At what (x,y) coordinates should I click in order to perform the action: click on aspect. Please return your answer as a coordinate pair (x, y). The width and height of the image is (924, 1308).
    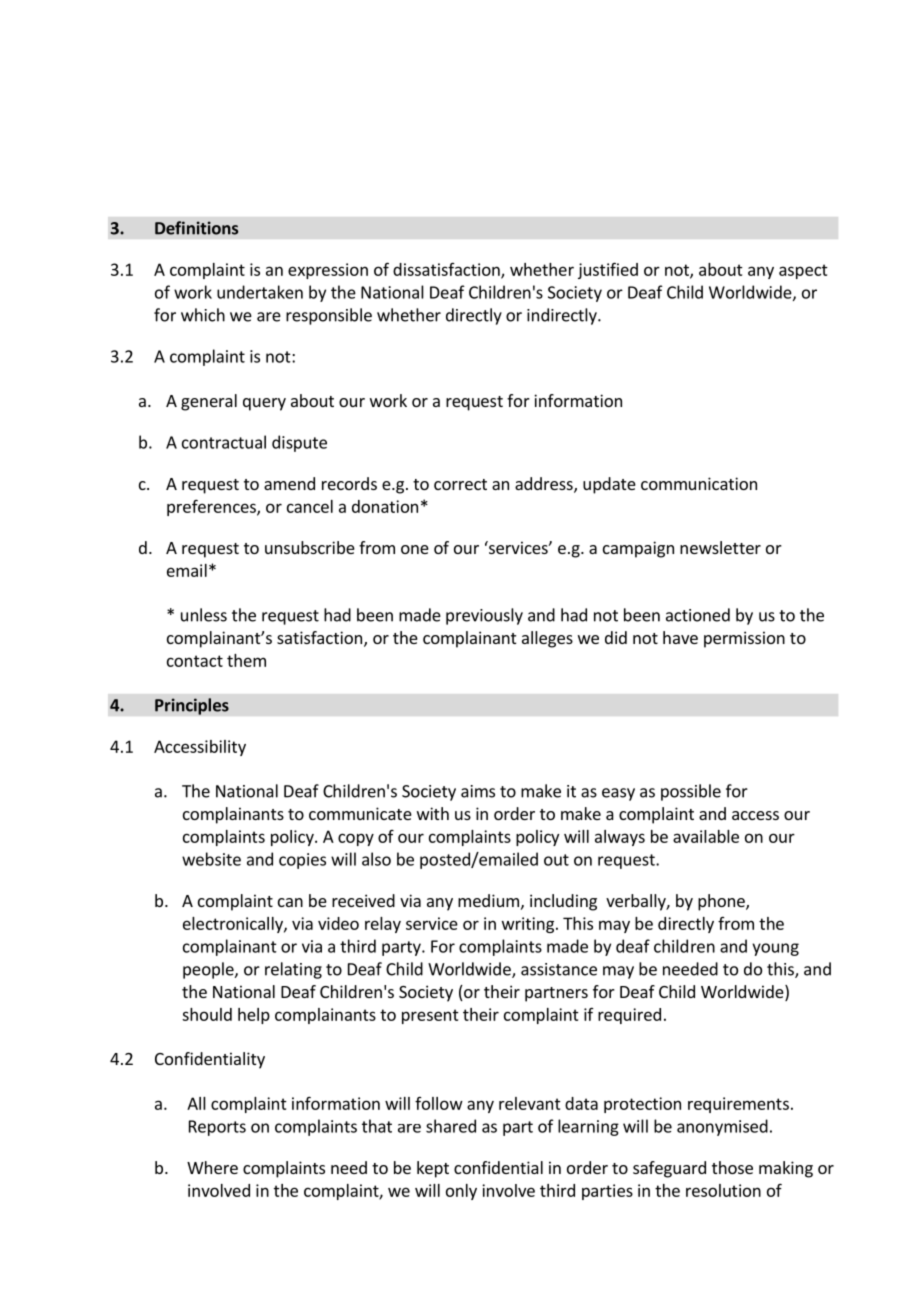
    Looking at the image, I should click on (803, 271).
